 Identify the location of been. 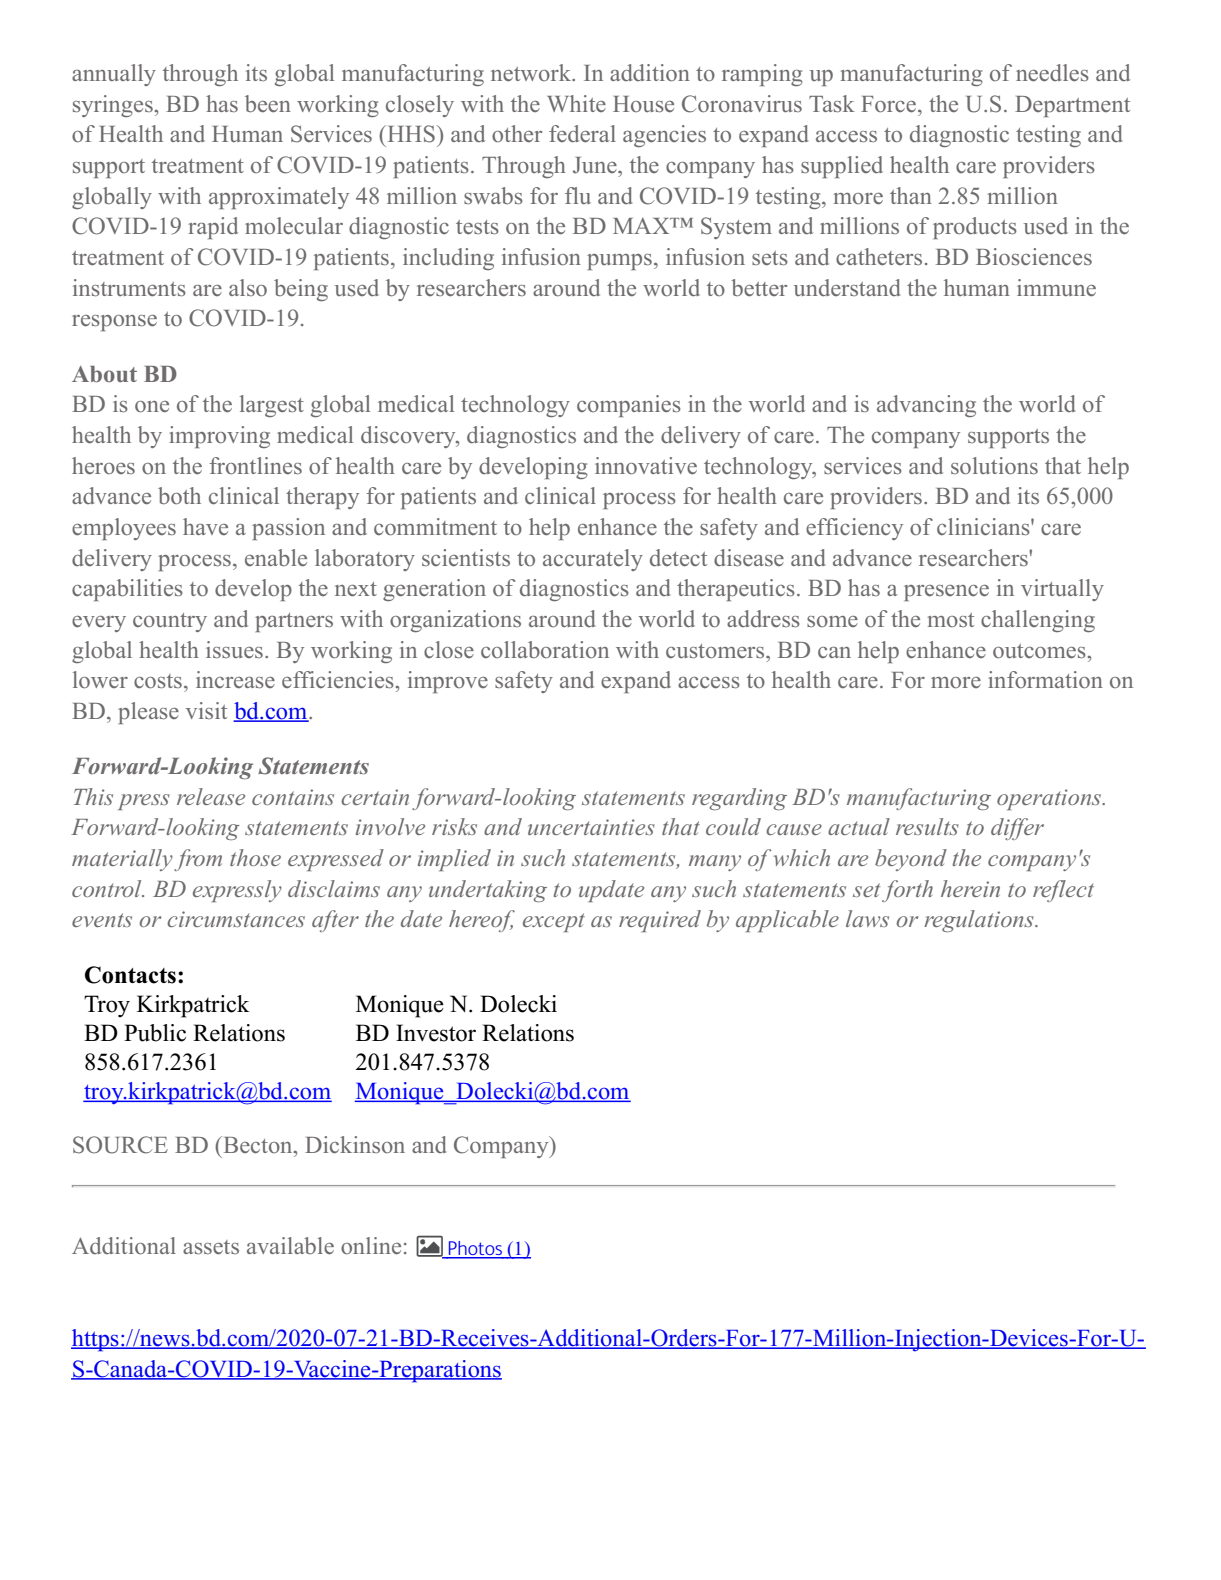
(268, 104).
